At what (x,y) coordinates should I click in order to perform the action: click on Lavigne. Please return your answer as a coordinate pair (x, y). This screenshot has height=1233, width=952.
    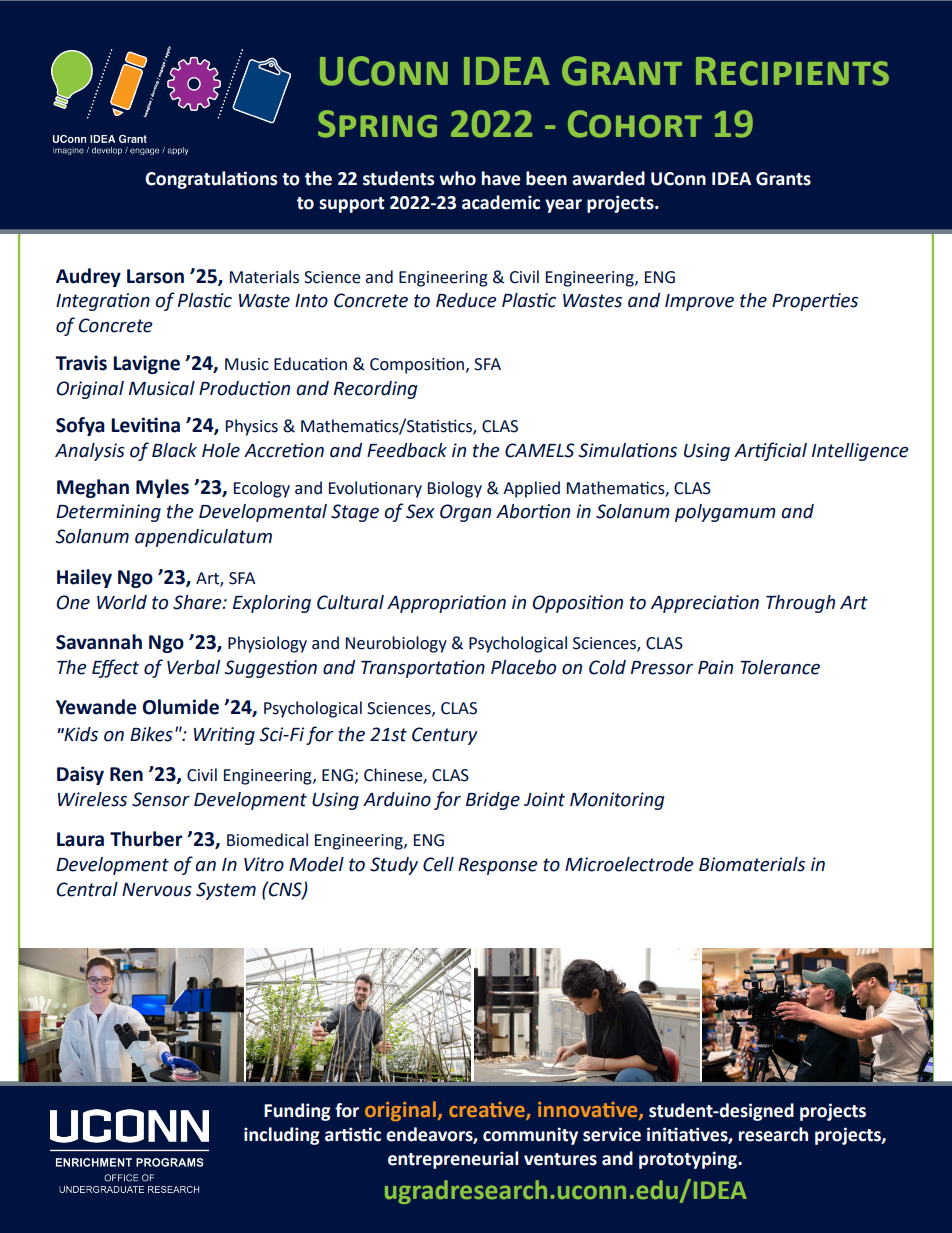
    Looking at the image, I should click on (146, 364).
